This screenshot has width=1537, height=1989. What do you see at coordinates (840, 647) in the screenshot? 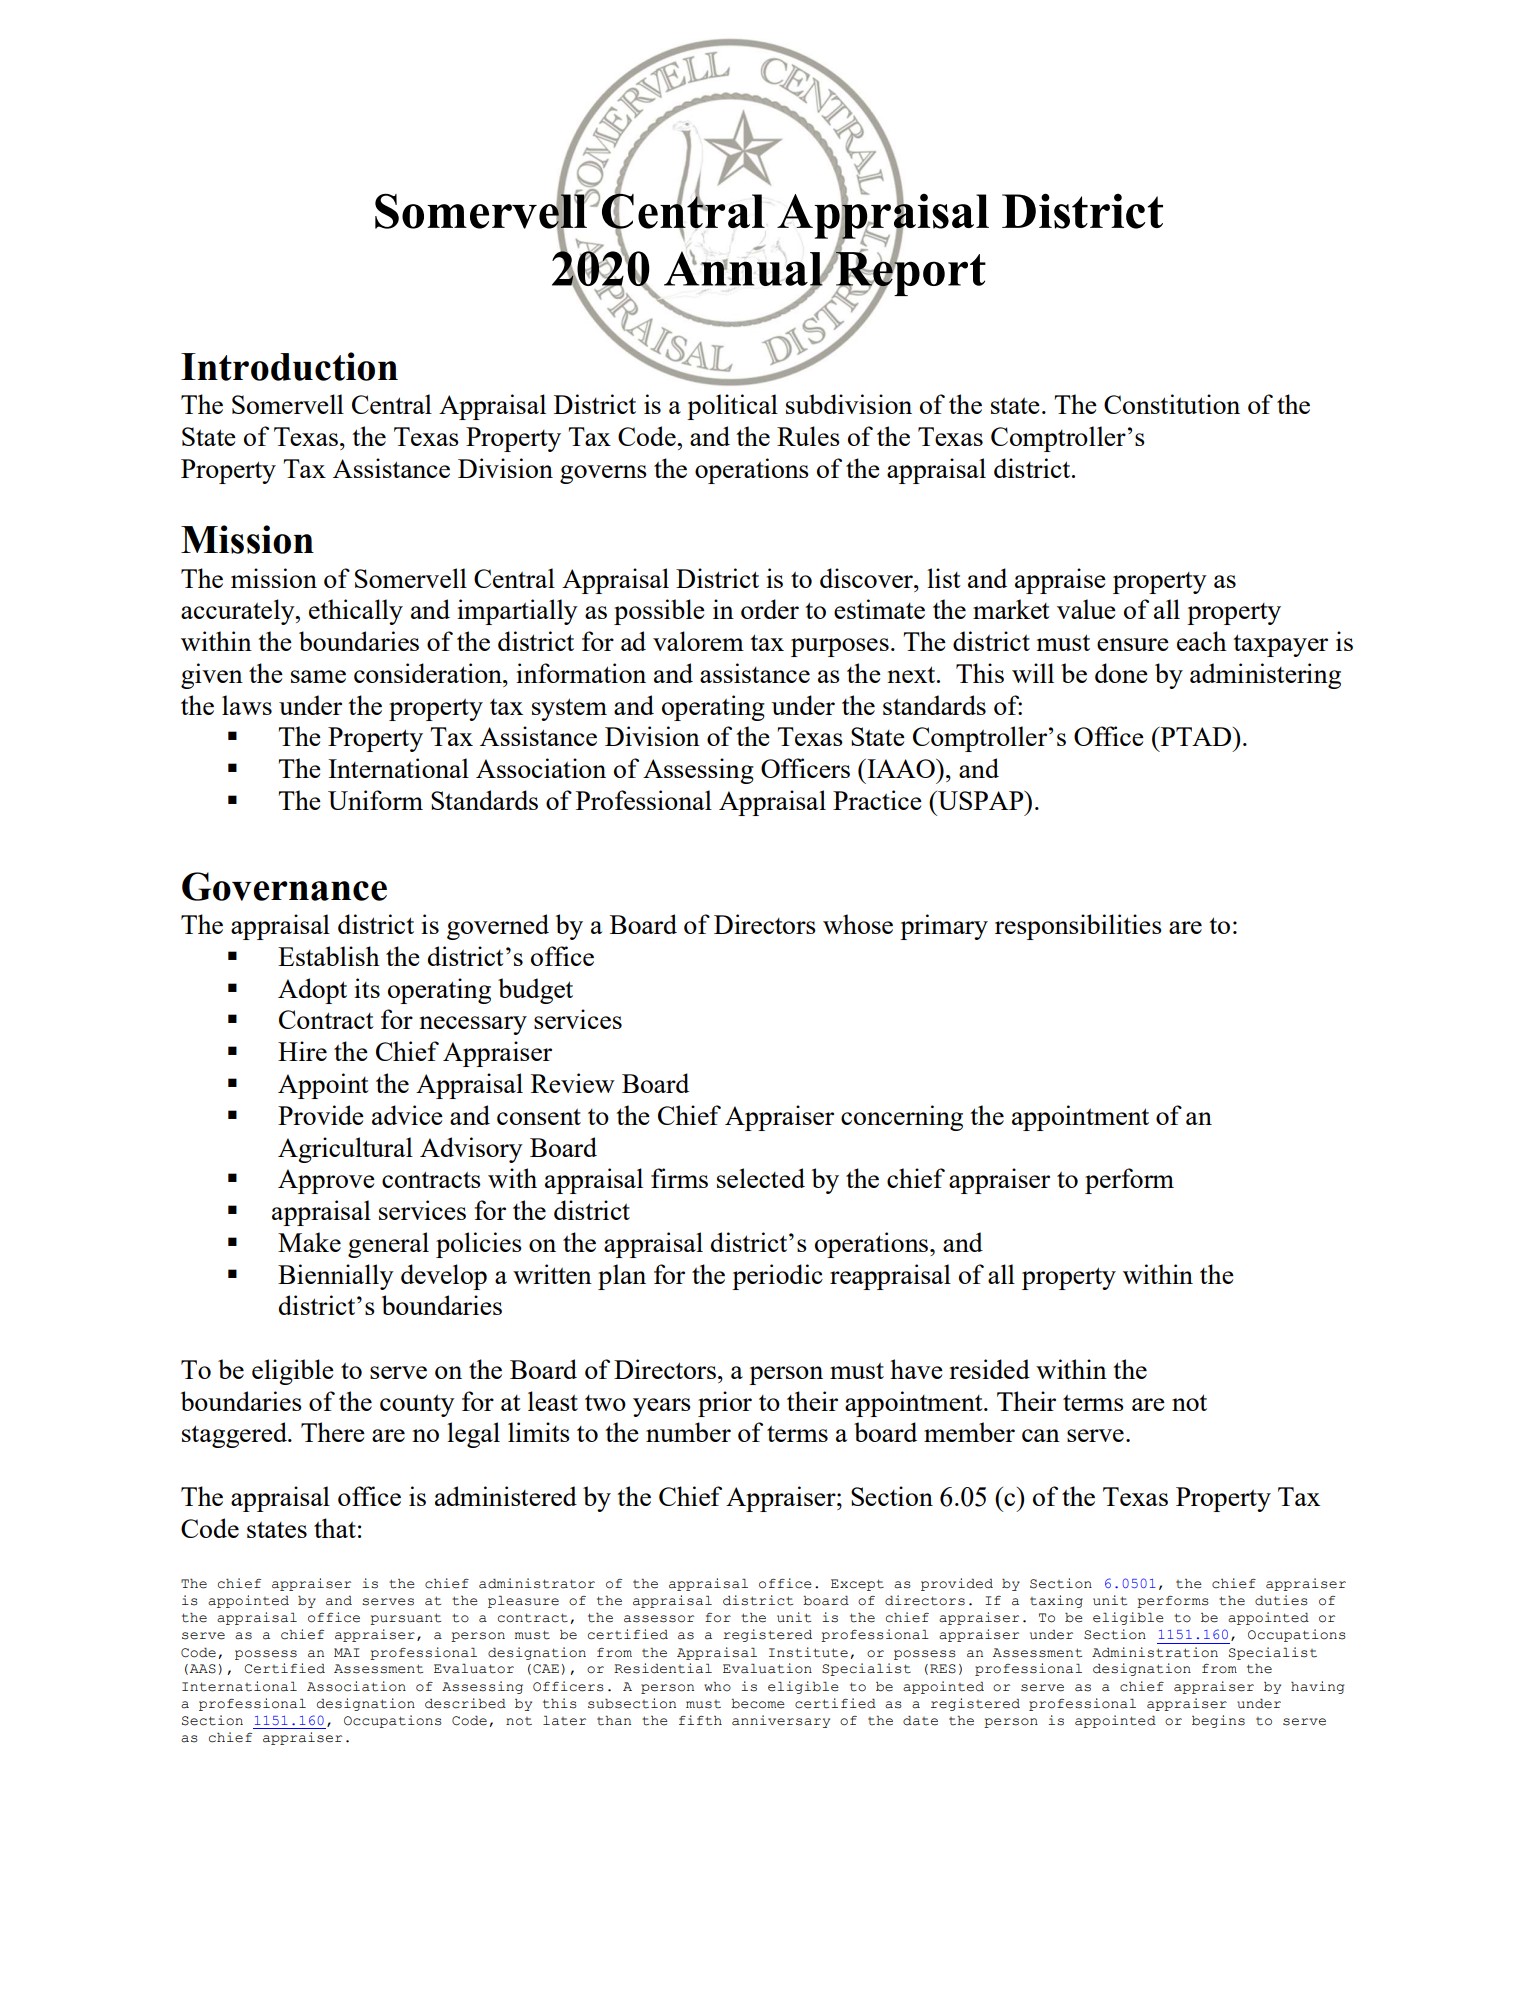
I see `purposes` at bounding box center [840, 647].
